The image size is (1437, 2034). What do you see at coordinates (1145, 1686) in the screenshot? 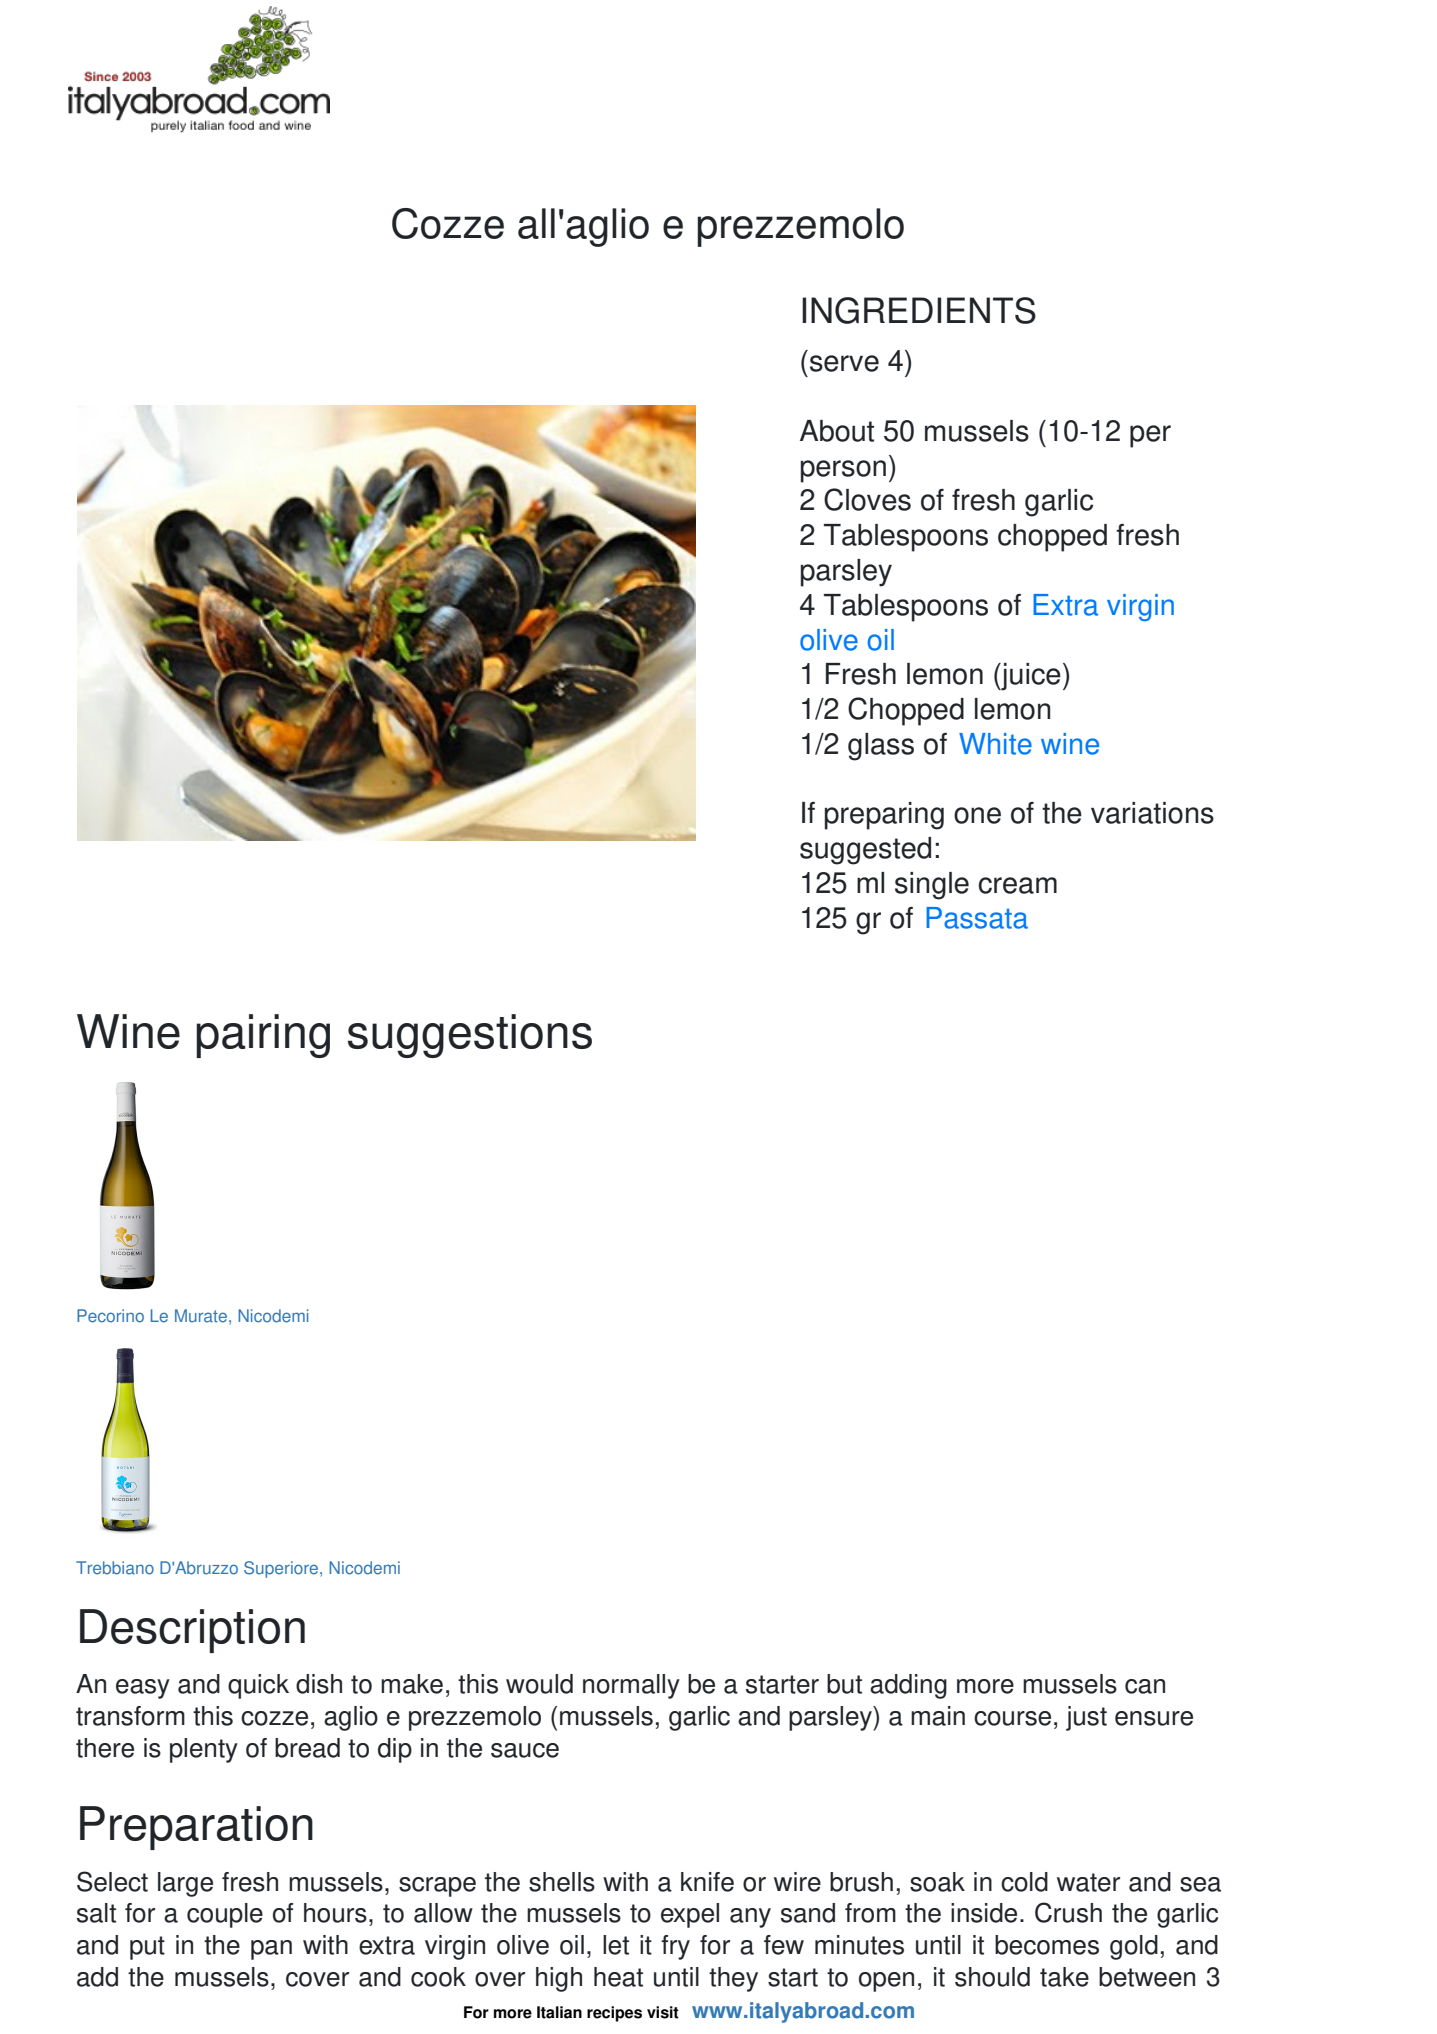
I see `can` at bounding box center [1145, 1686].
